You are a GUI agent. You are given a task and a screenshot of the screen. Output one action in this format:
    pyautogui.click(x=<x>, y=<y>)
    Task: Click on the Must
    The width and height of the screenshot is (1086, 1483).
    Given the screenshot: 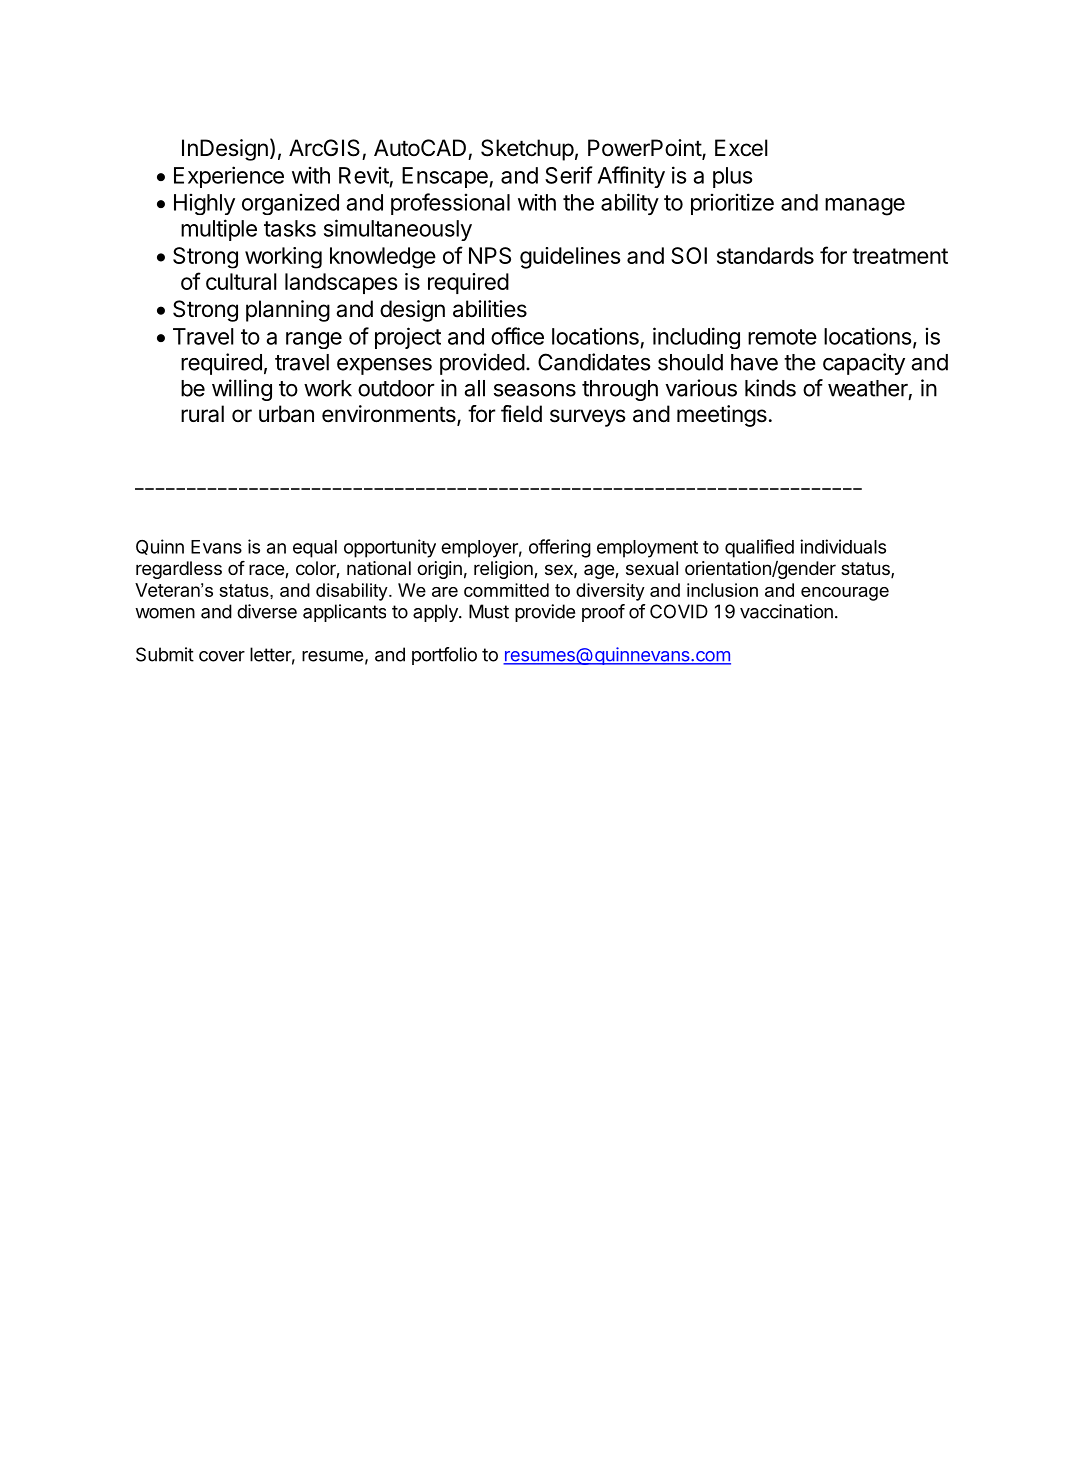 What is the action you would take?
    pyautogui.click(x=489, y=611)
